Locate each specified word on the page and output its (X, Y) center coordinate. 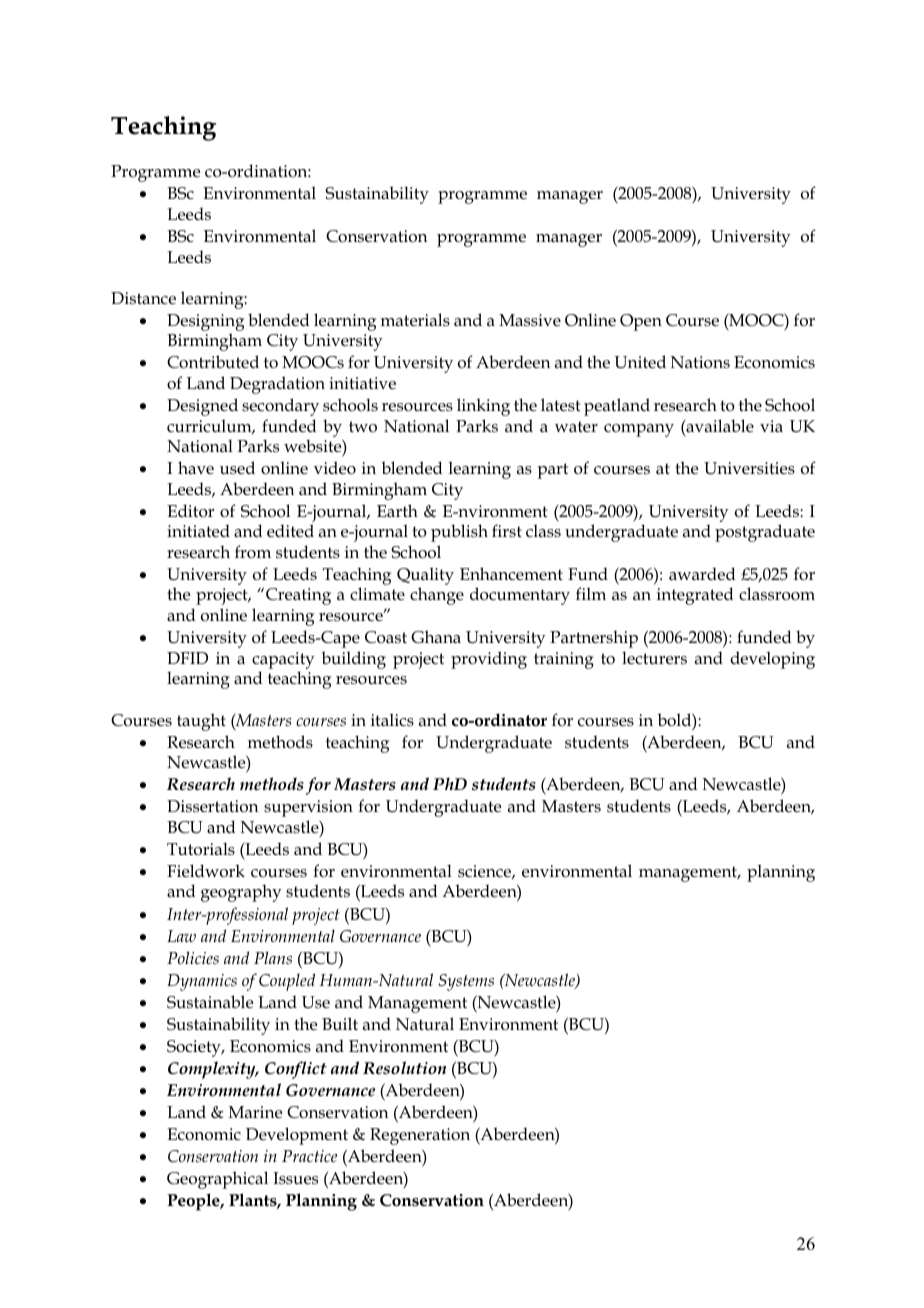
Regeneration (420, 1136)
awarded (702, 574)
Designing (205, 322)
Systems (466, 982)
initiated (198, 531)
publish (459, 533)
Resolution (404, 1068)
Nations (700, 362)
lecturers (654, 658)
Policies (193, 957)
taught (201, 722)
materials (415, 320)
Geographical (217, 1180)
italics (392, 720)
